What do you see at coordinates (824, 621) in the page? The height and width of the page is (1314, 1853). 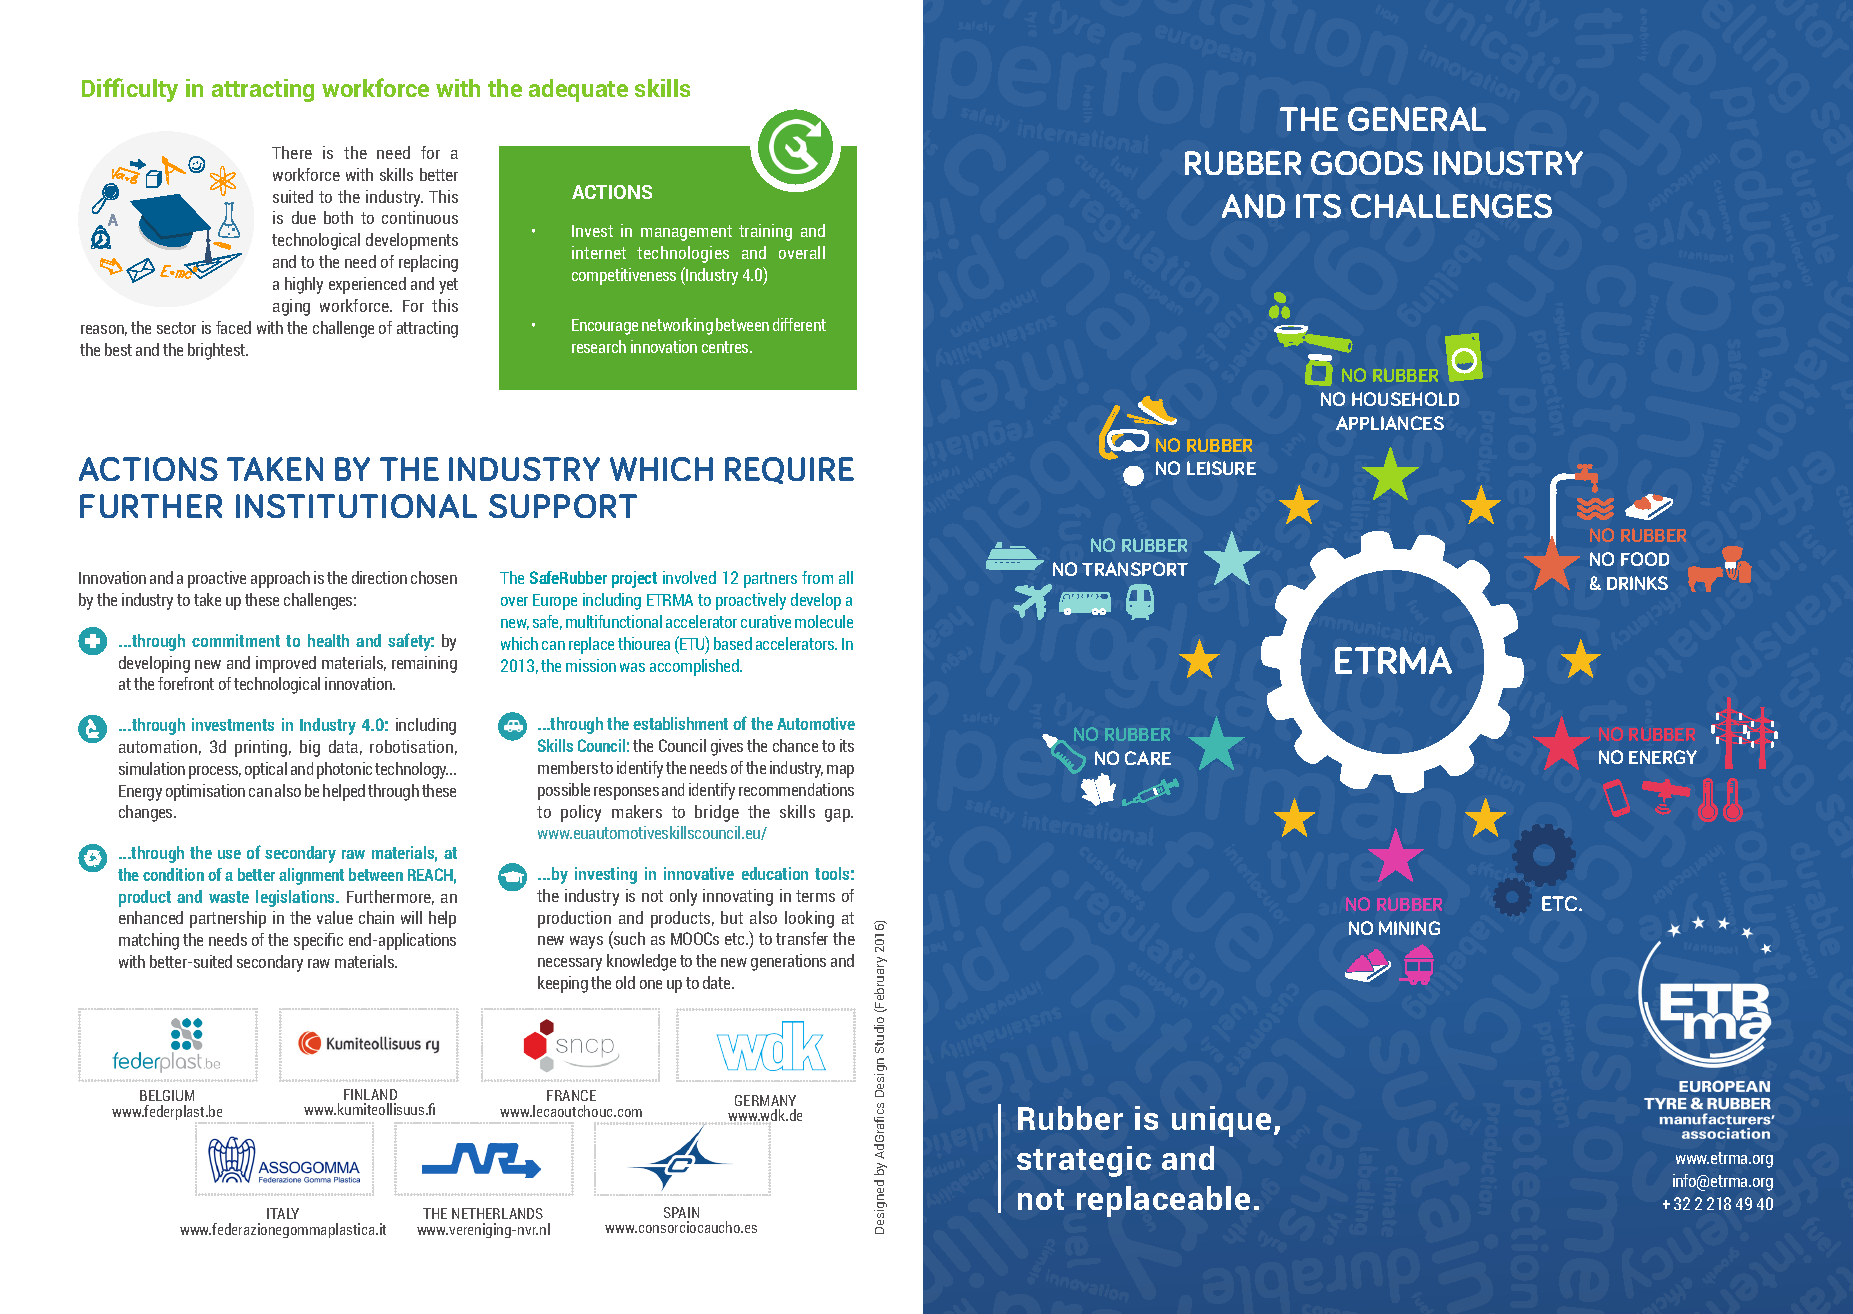 I see `molecule` at bounding box center [824, 621].
